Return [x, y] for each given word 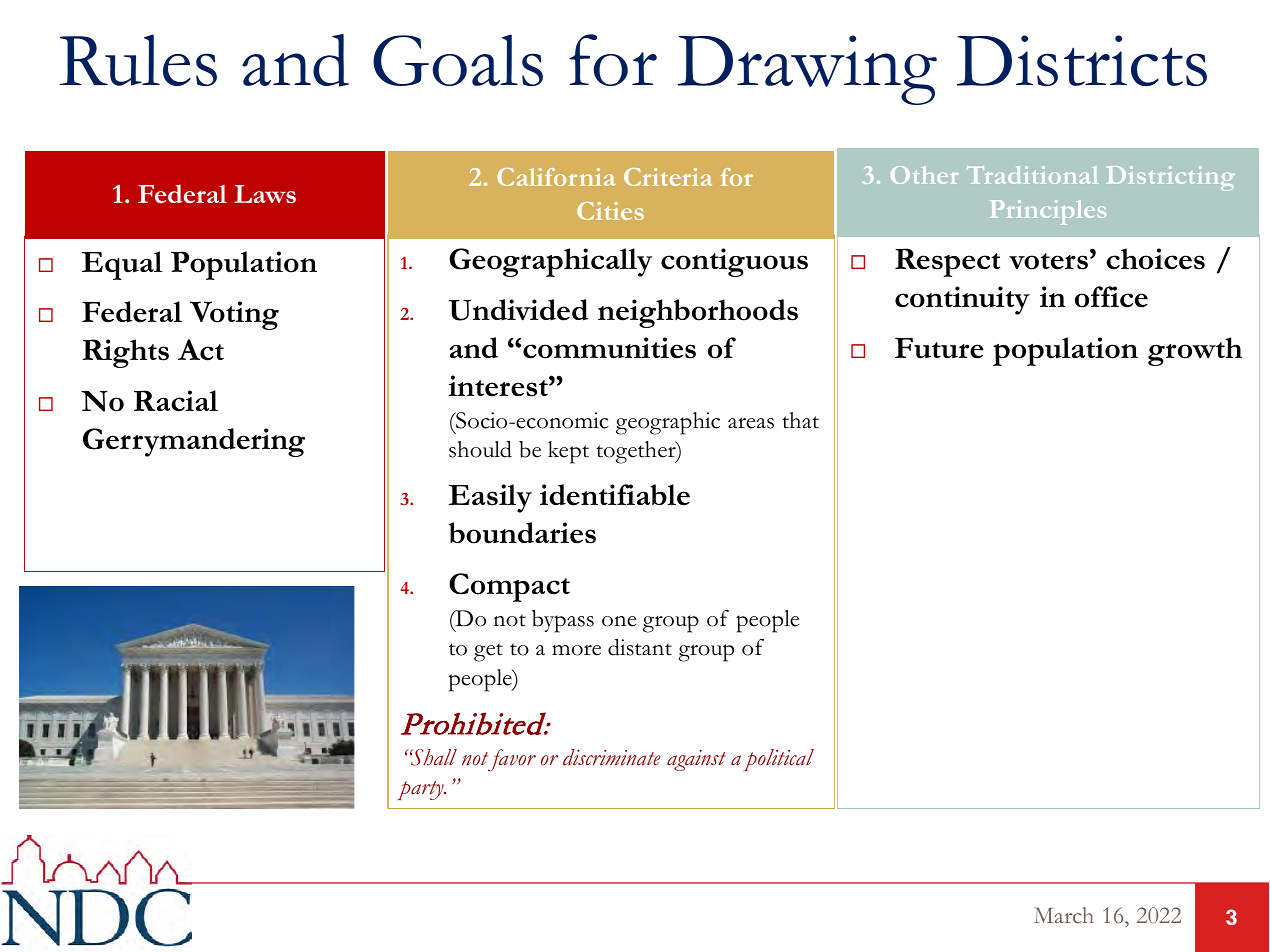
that [800, 420]
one [619, 621]
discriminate [611, 757]
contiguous [734, 262]
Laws [265, 194]
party [421, 790]
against [696, 760]
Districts [1082, 60]
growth [1195, 351]
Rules [138, 60]
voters [1048, 261]
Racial [176, 401]
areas [751, 423]
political [778, 760]
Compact [509, 587]
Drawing [807, 70]
